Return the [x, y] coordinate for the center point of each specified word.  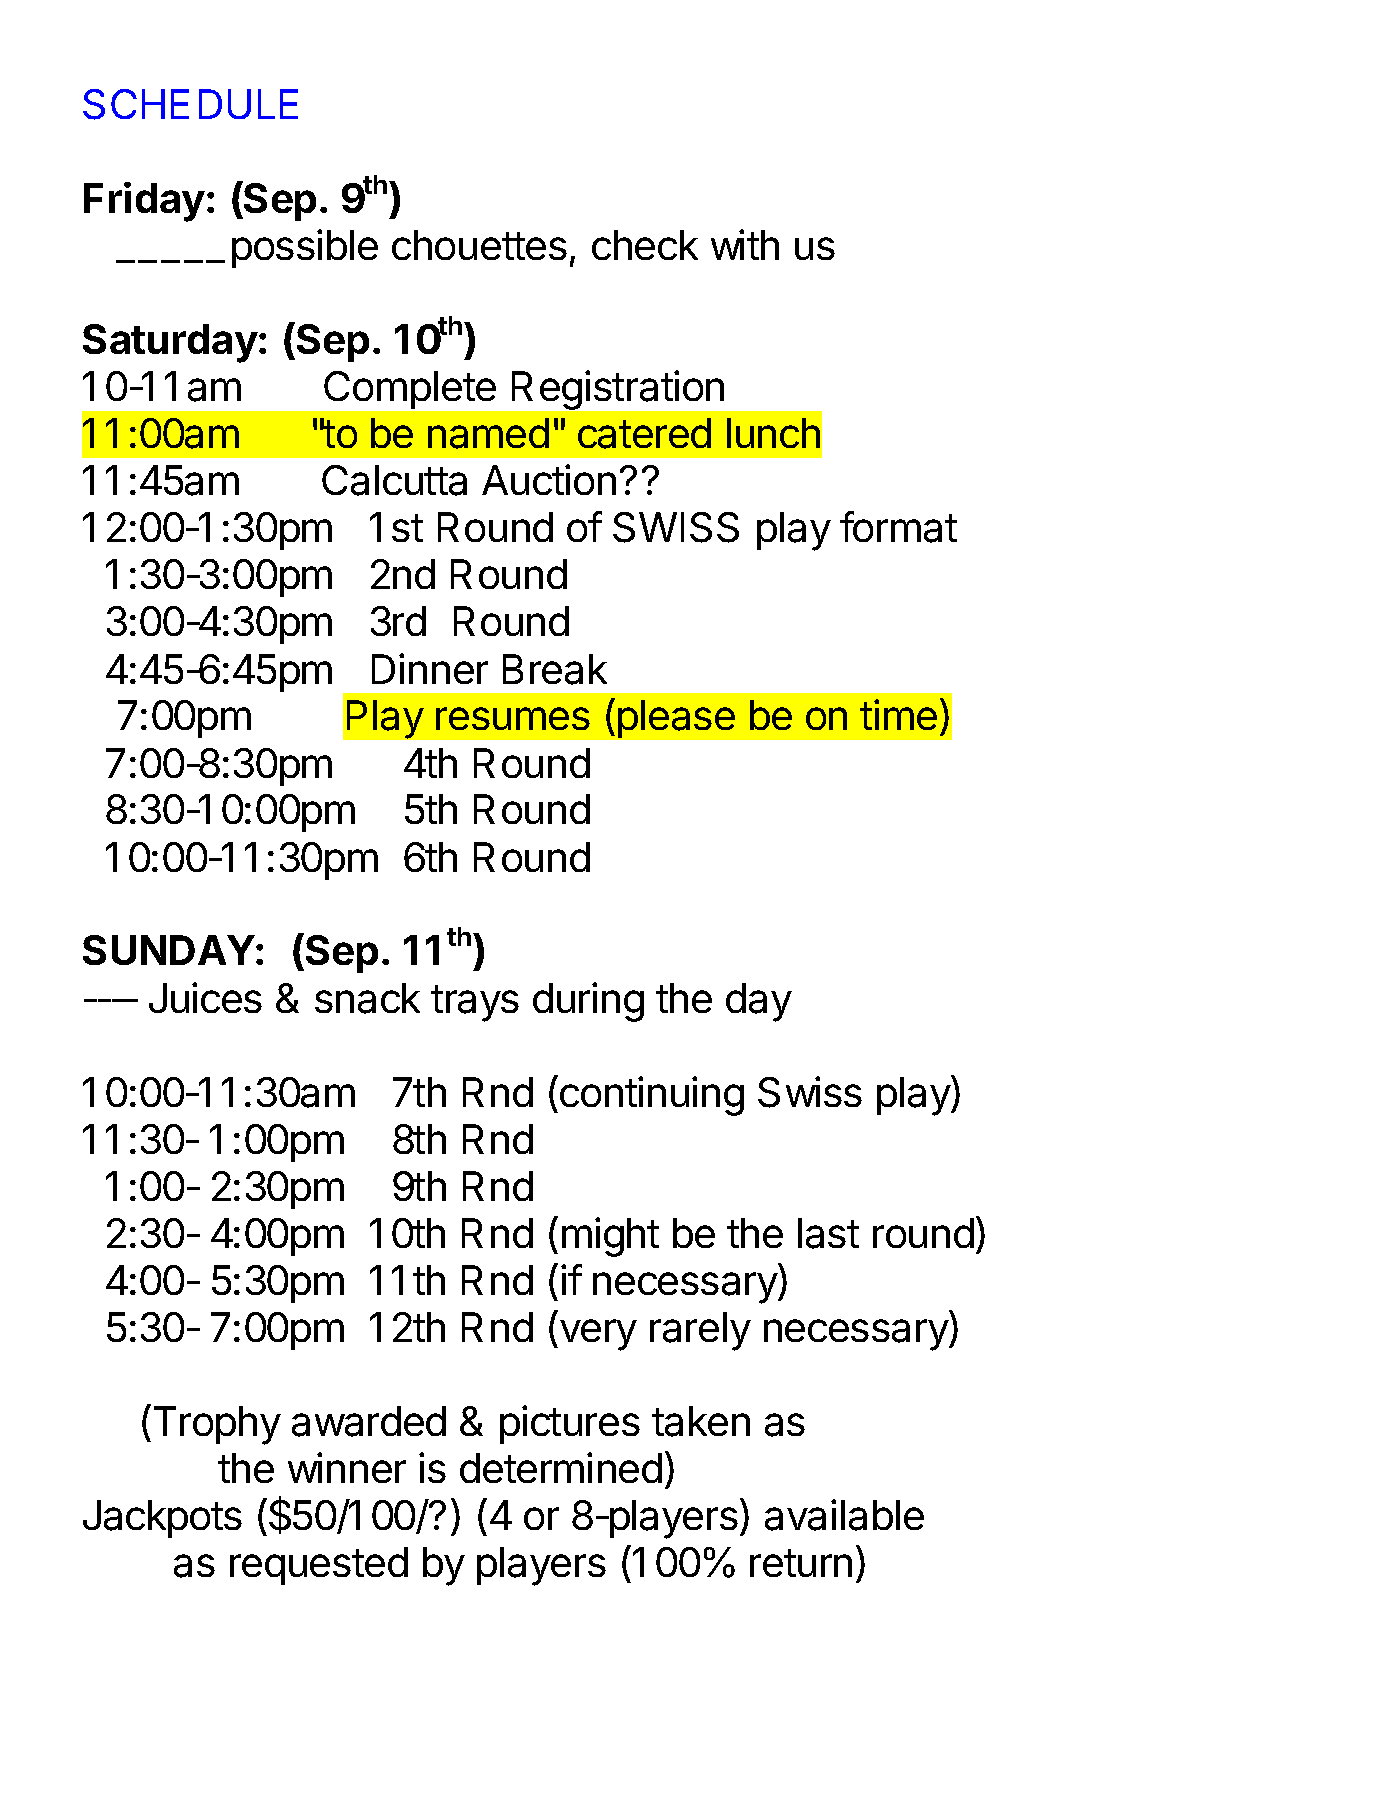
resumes [513, 718]
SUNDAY [169, 950]
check [645, 245]
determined [561, 1467]
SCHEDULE [190, 104]
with [745, 244]
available [844, 1515]
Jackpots [162, 1519]
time [898, 714]
